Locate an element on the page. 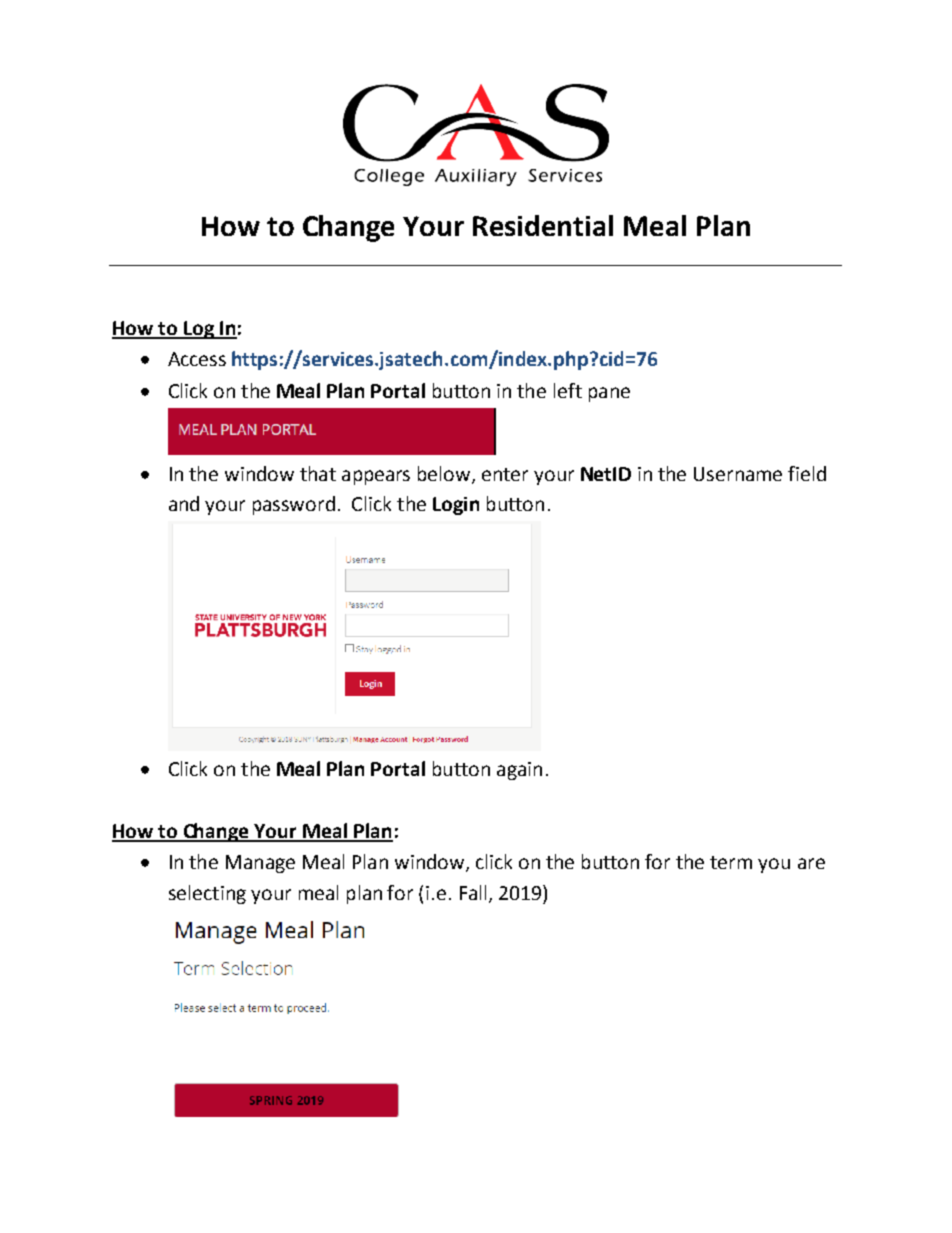 The width and height of the document is (952, 1233). enter is located at coordinates (505, 474).
